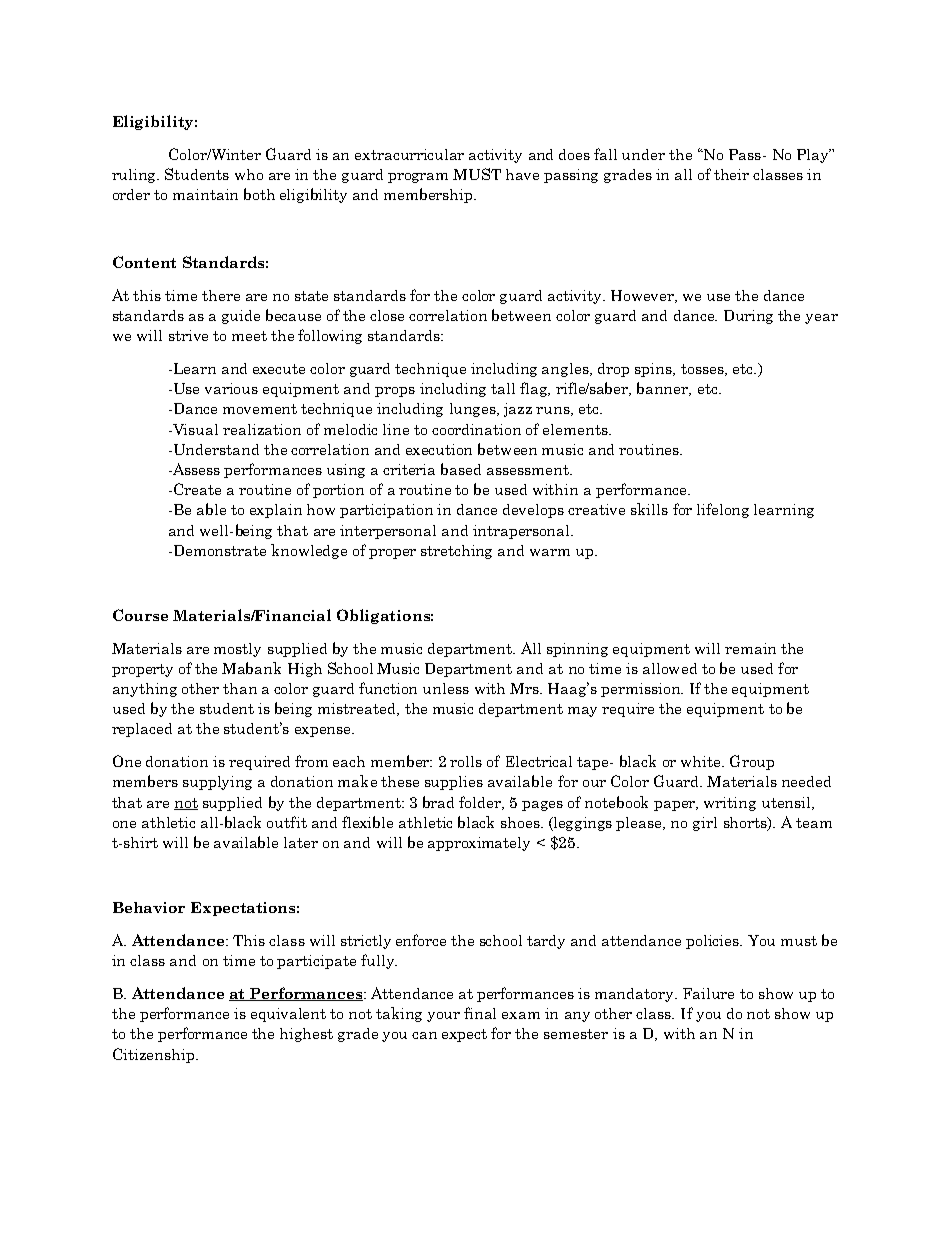 Image resolution: width=952 pixels, height=1233 pixels. Describe the element at coordinates (479, 844) in the screenshot. I see `approximately` at that location.
